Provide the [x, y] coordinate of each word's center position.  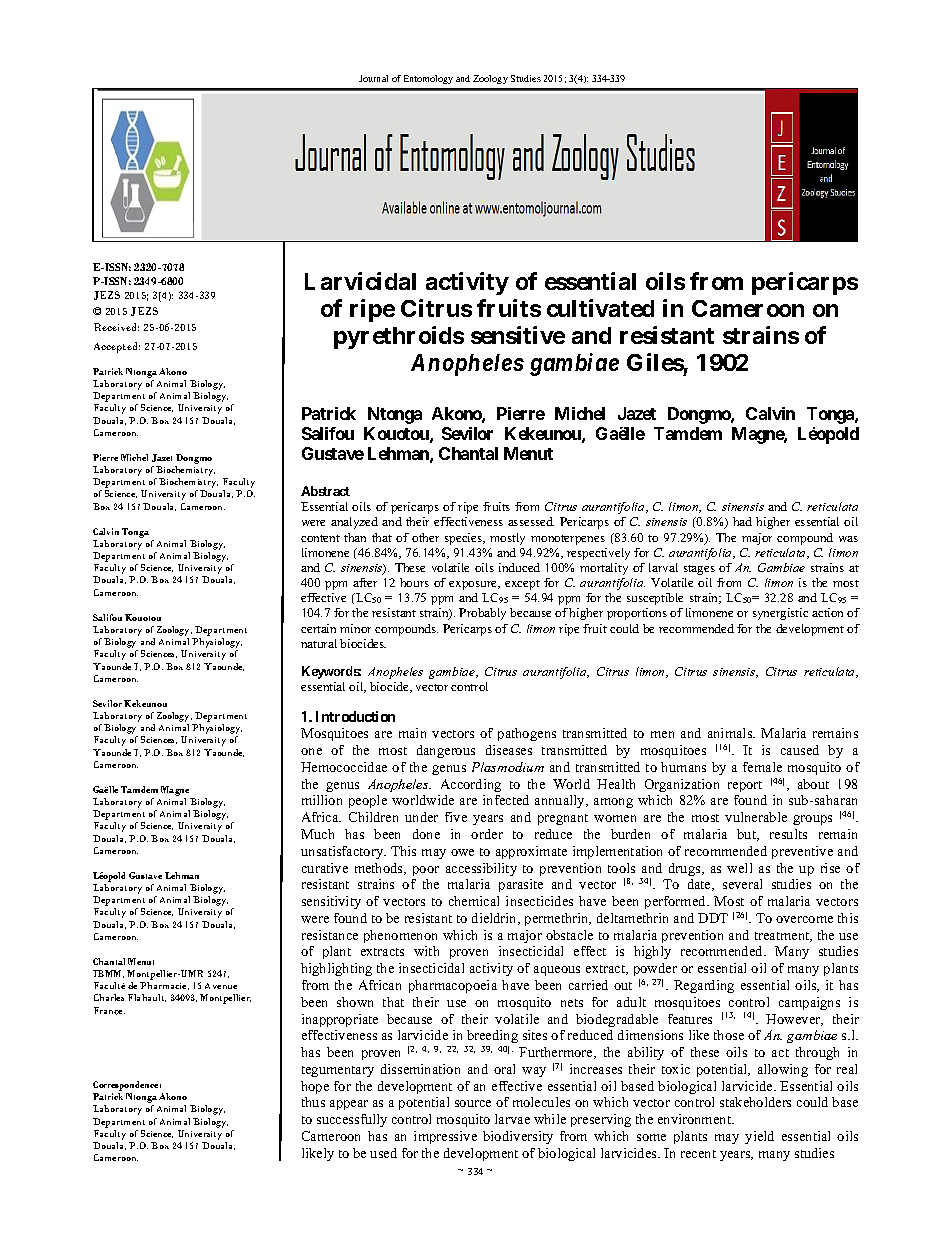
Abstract [325, 491]
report [745, 786]
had [742, 521]
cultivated [600, 308]
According [471, 785]
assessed [531, 521]
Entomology [428, 79]
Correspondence [127, 1086]
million [322, 800]
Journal [373, 78]
